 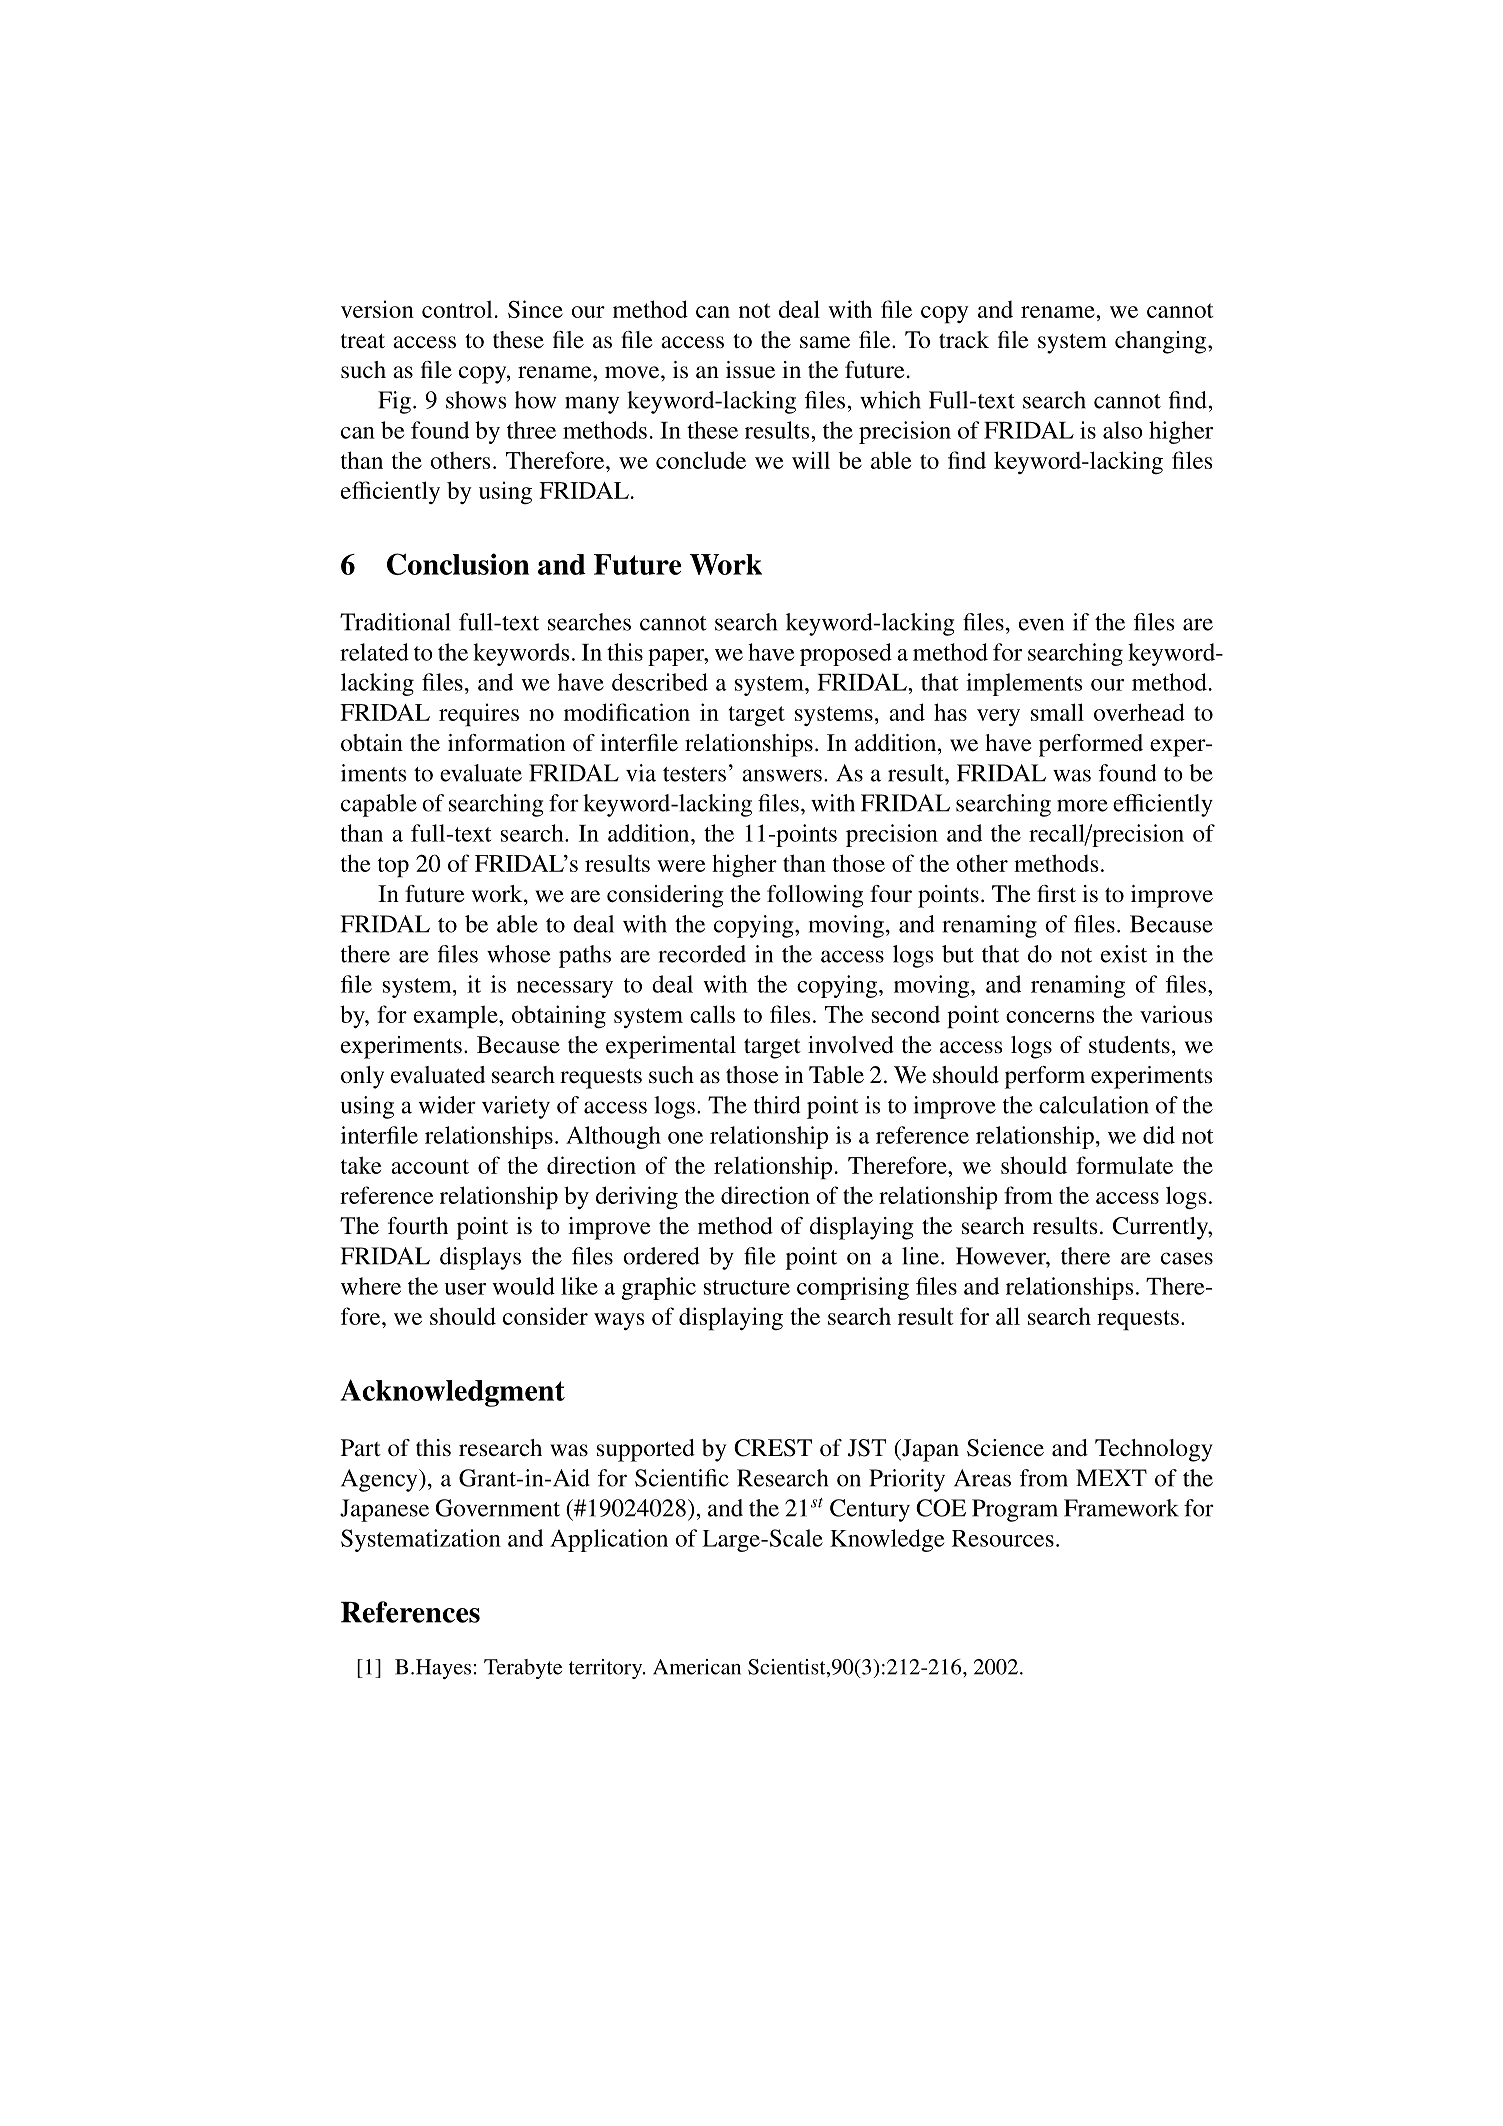 What do you see at coordinates (773, 1448) in the screenshot?
I see `CREST` at bounding box center [773, 1448].
